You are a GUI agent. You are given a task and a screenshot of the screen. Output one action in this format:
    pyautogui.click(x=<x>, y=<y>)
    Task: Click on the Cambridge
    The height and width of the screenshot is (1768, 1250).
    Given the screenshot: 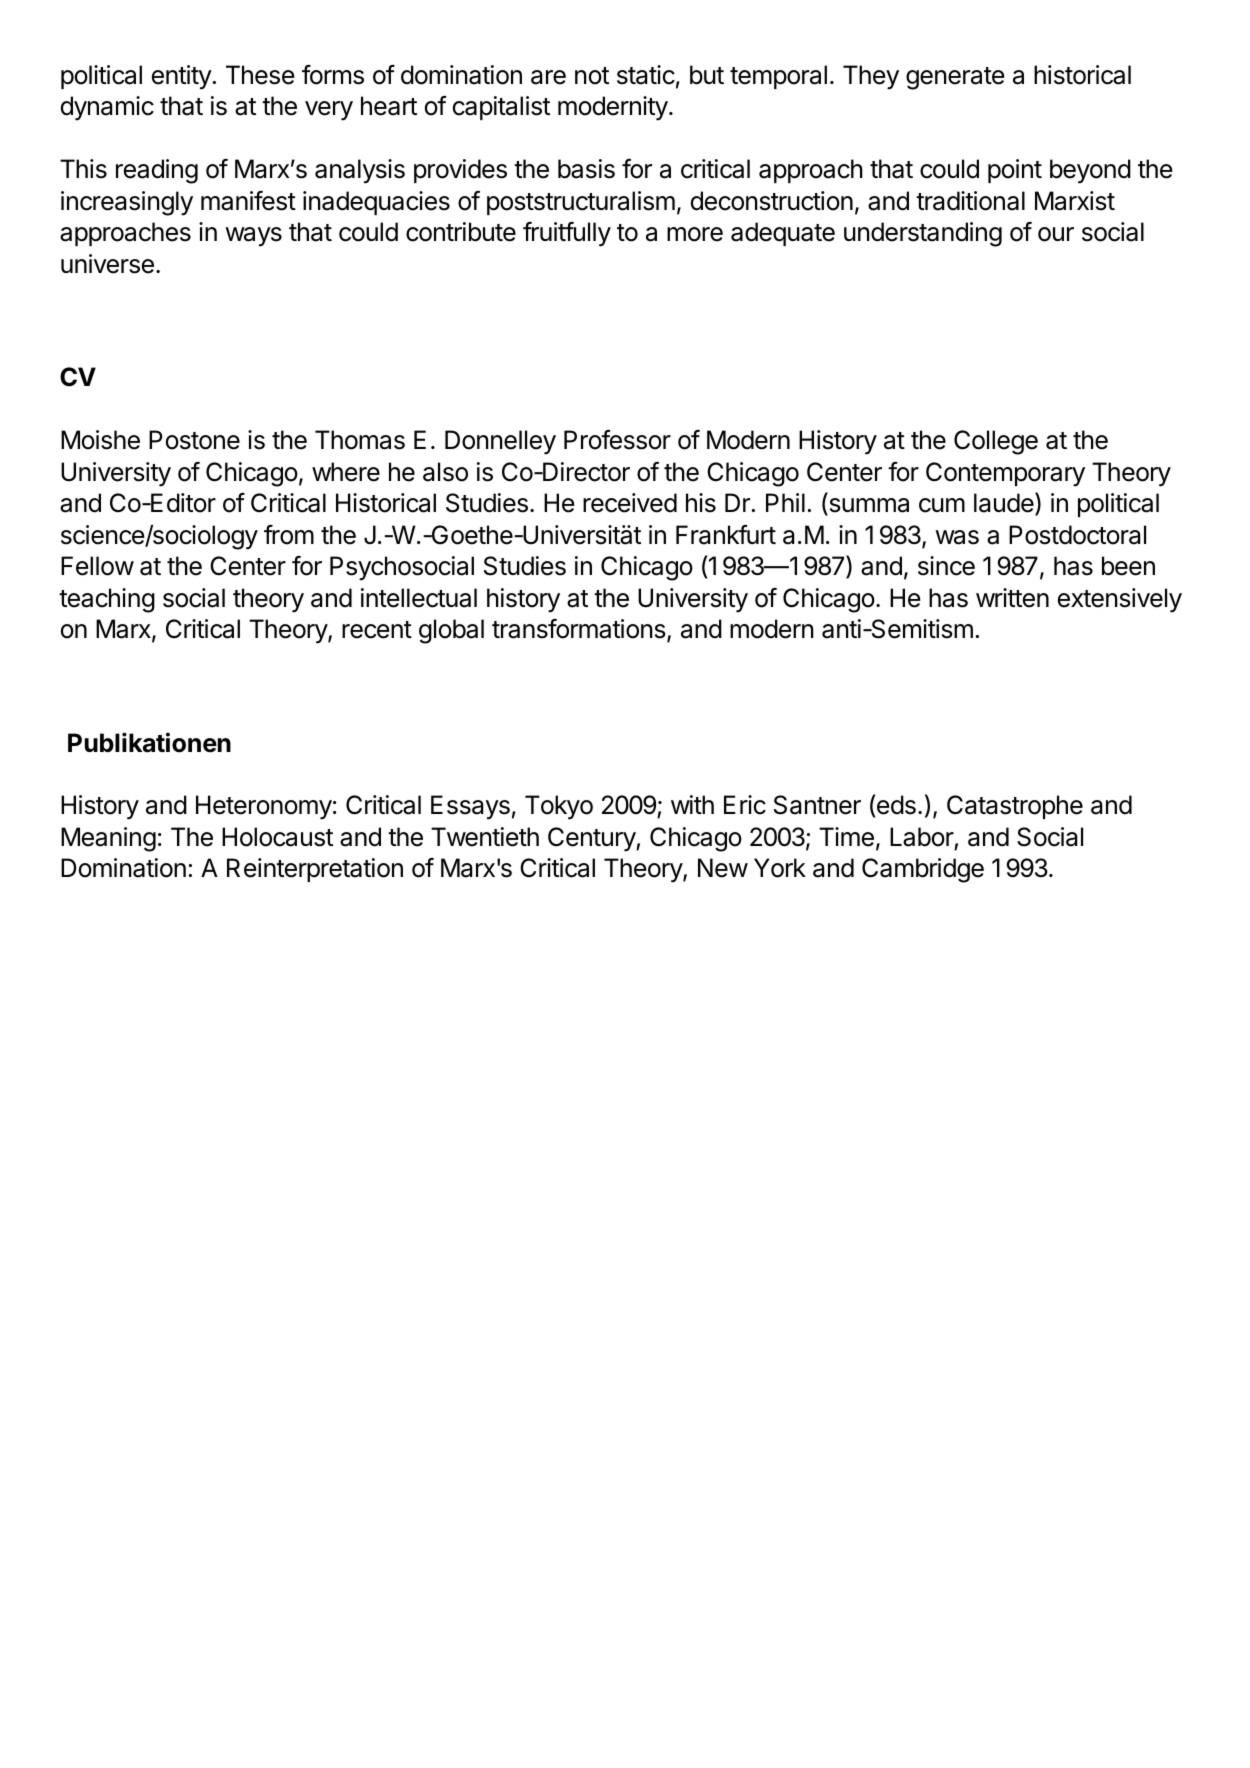 What is the action you would take?
    pyautogui.click(x=923, y=870)
